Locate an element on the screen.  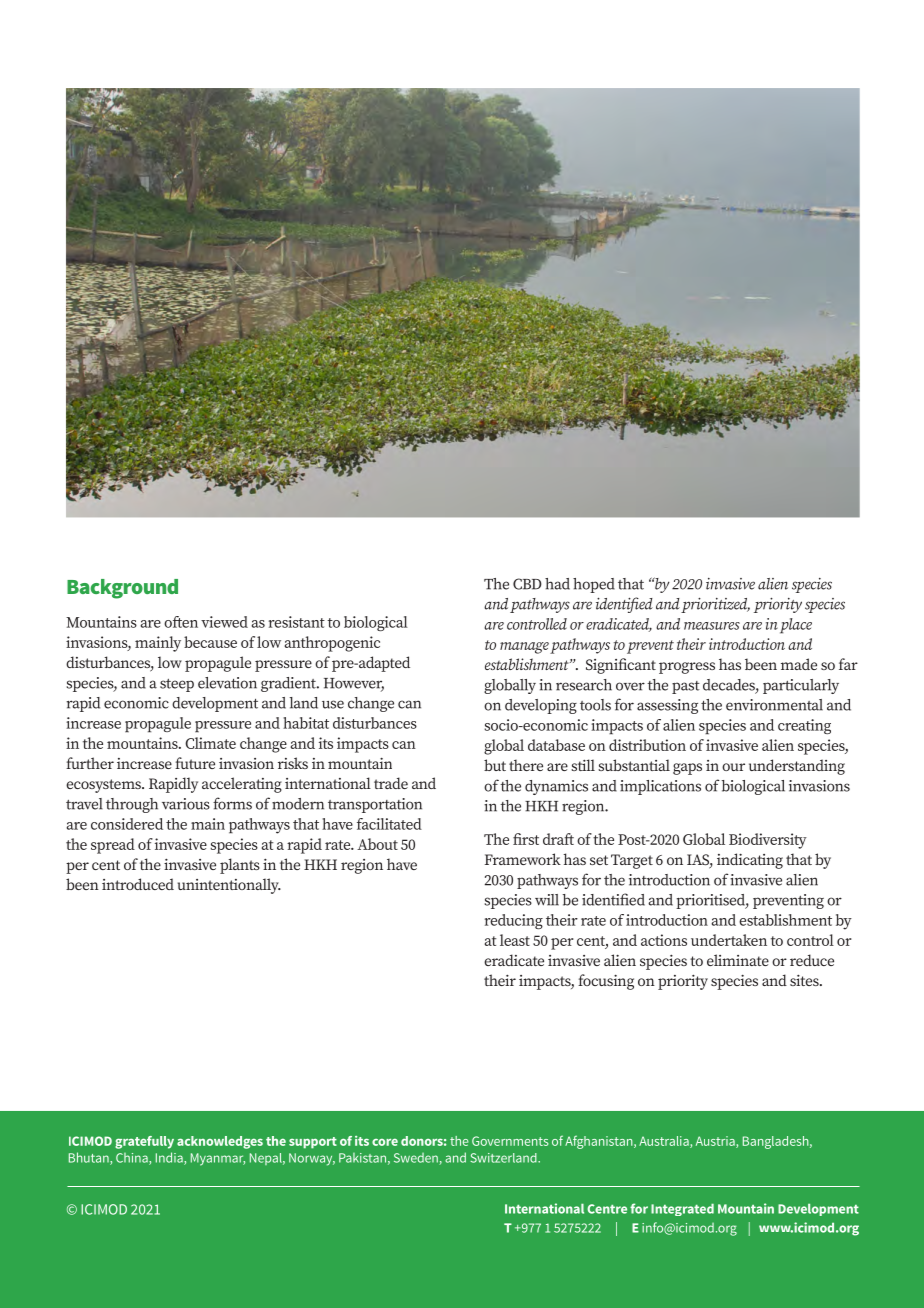
introduced is located at coordinates (138, 884).
